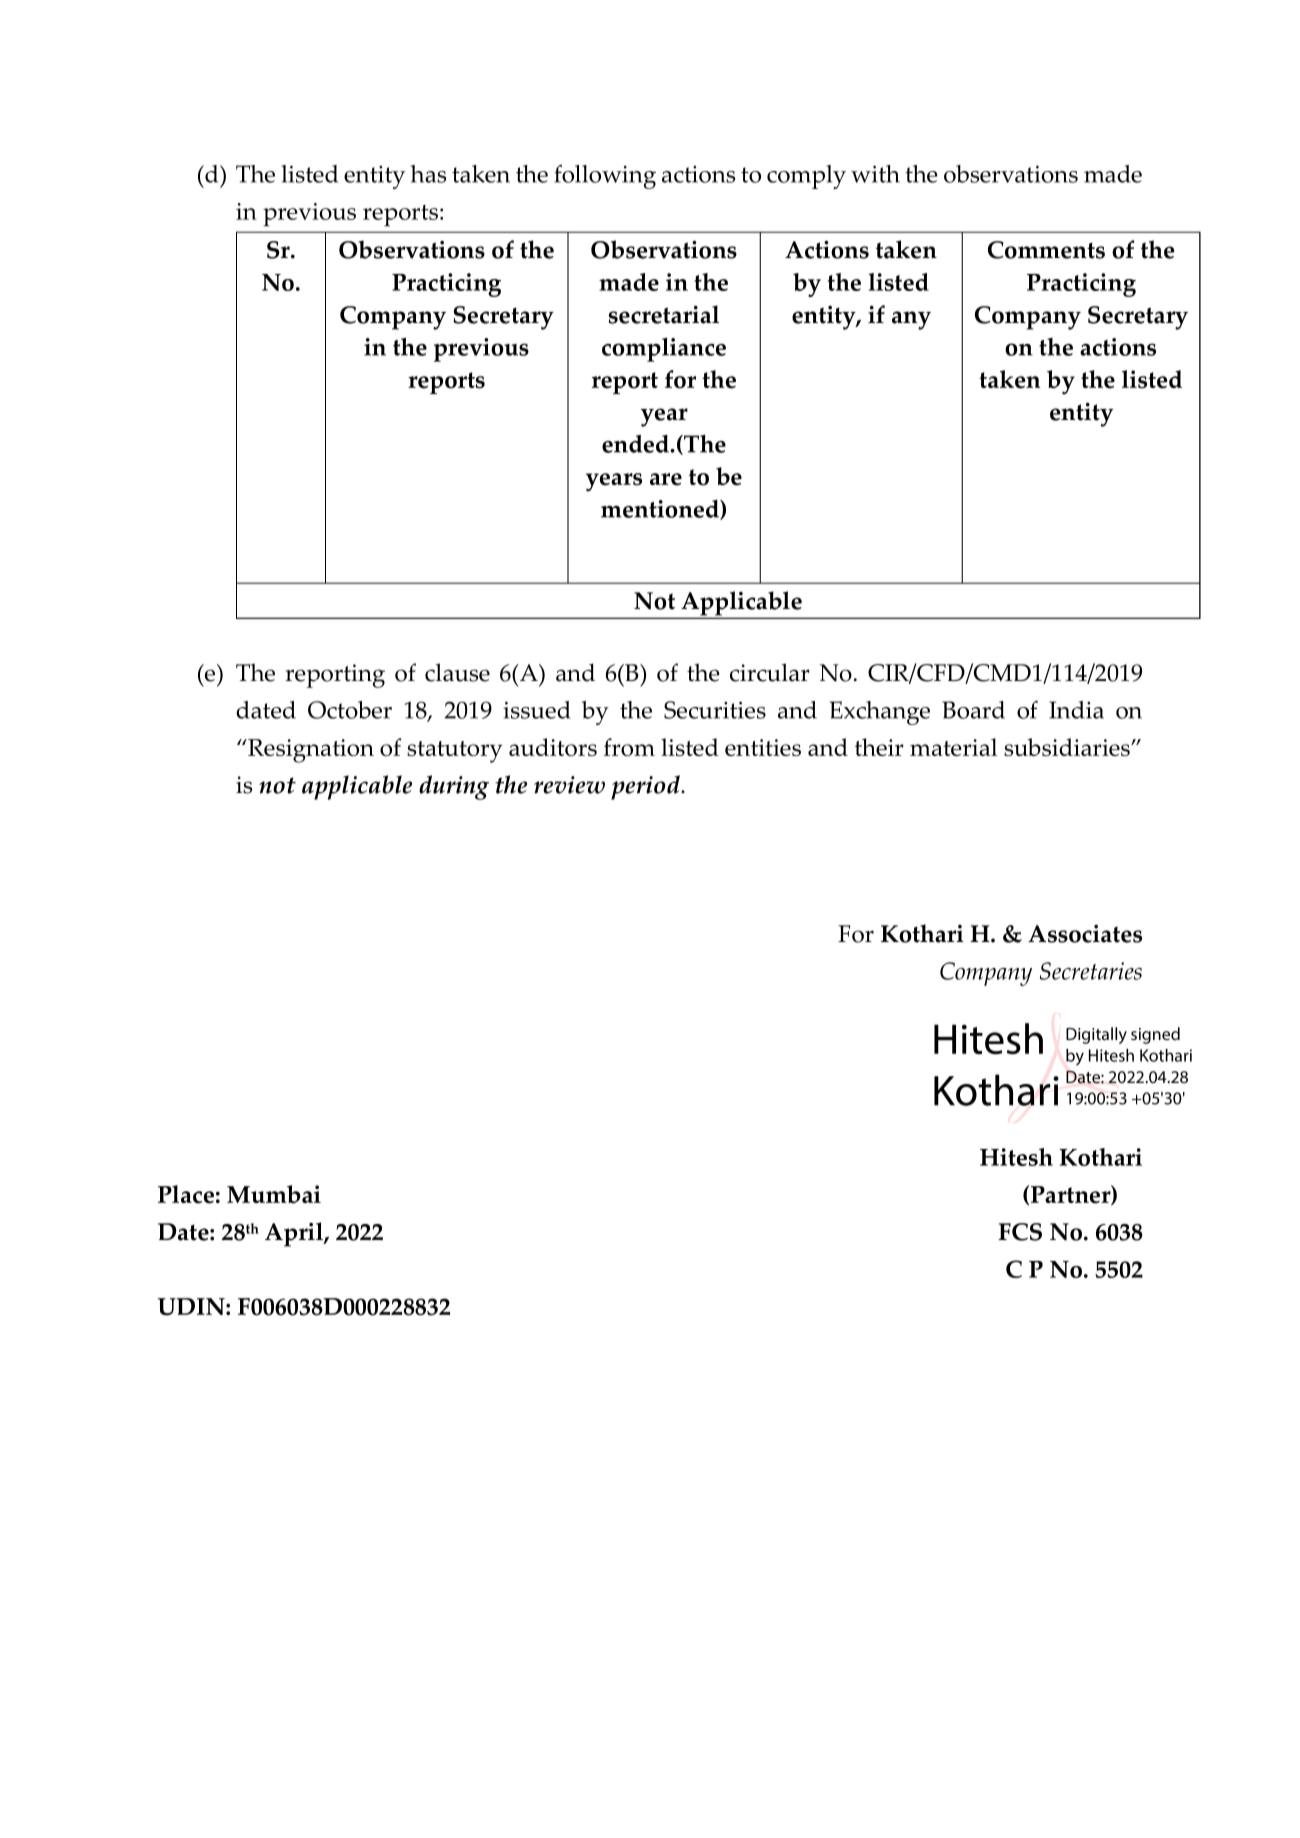 The image size is (1300, 1838). I want to click on FCS, so click(1020, 1232).
